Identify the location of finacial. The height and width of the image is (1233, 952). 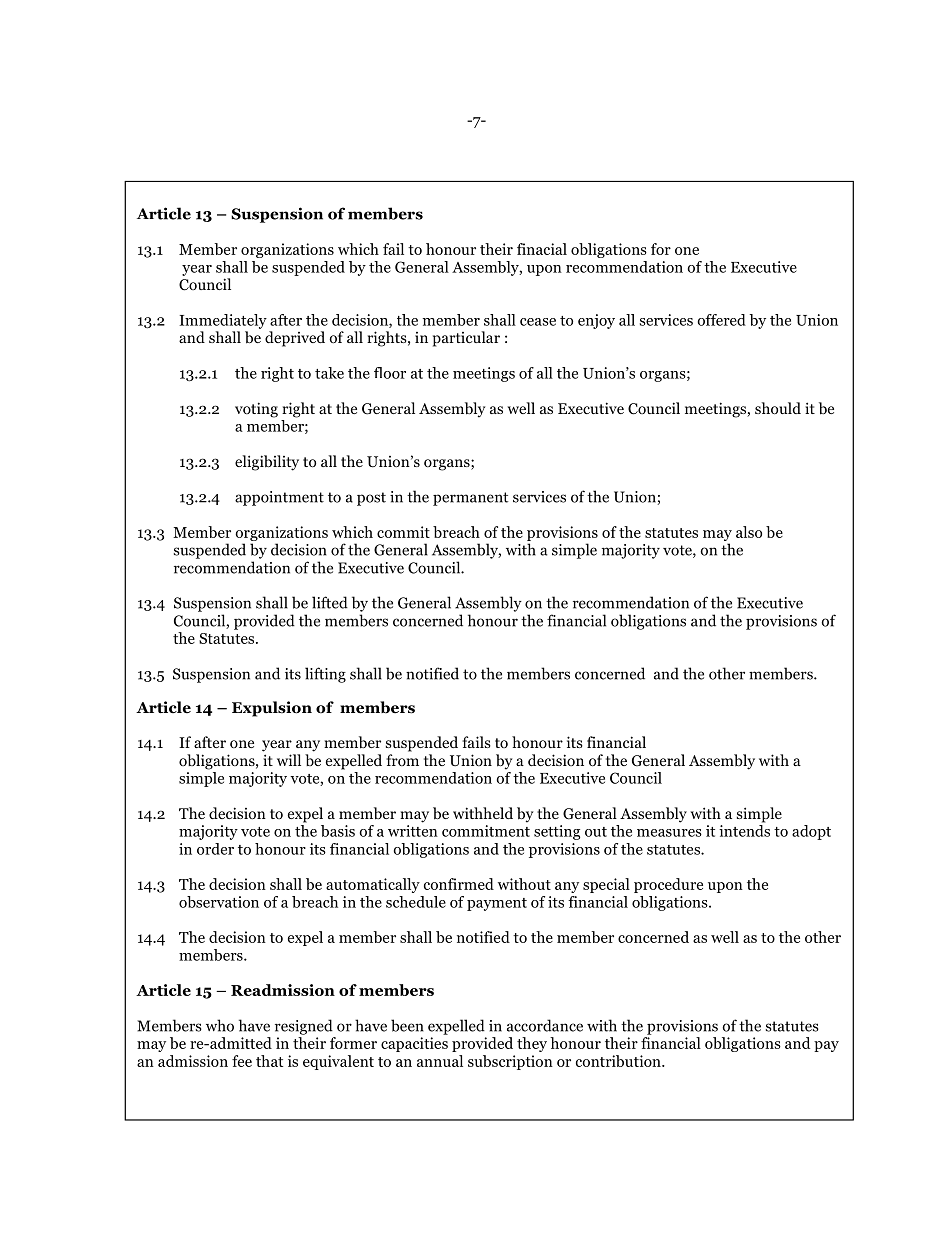
(542, 249).
